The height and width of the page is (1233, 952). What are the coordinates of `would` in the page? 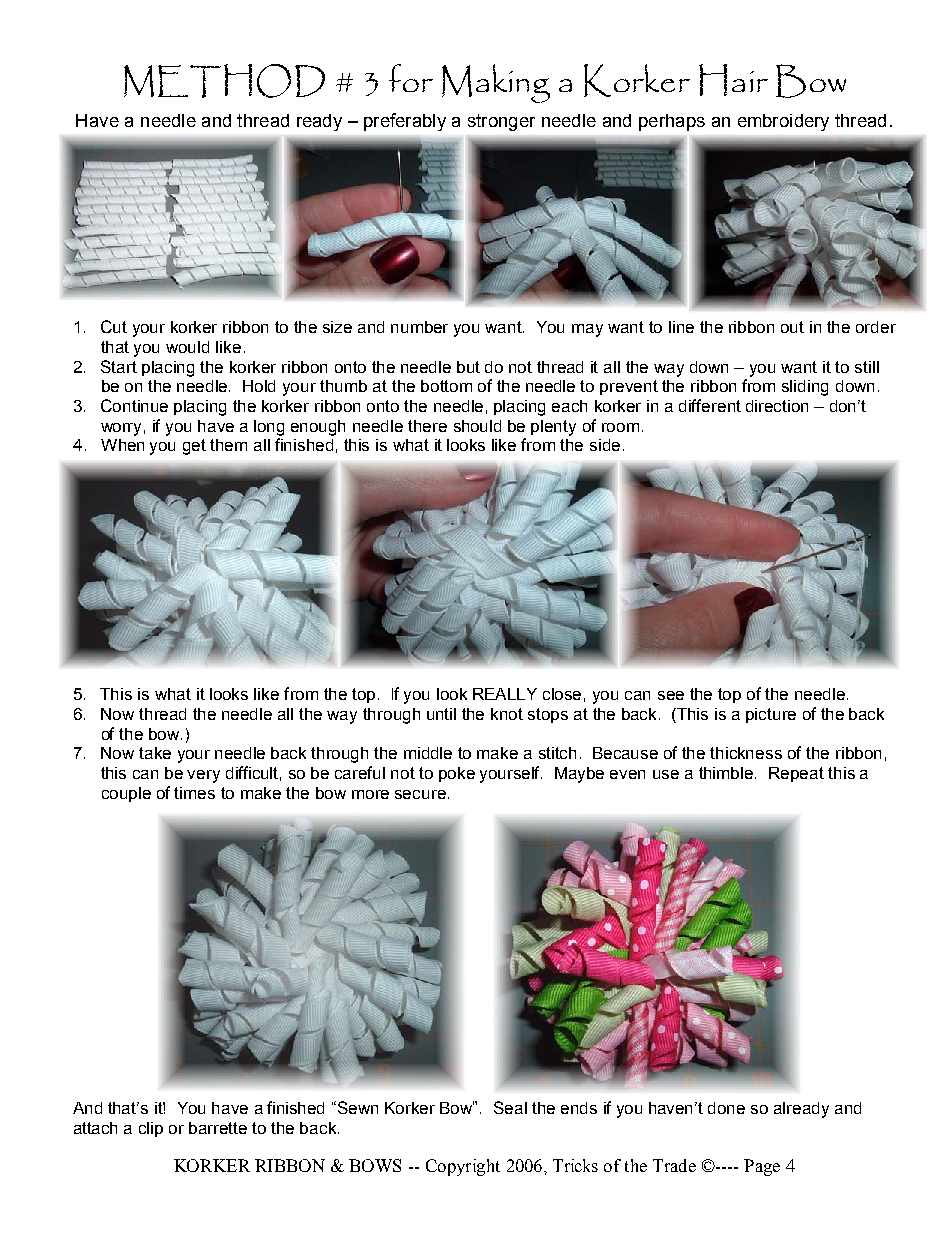 It's located at (187, 347).
